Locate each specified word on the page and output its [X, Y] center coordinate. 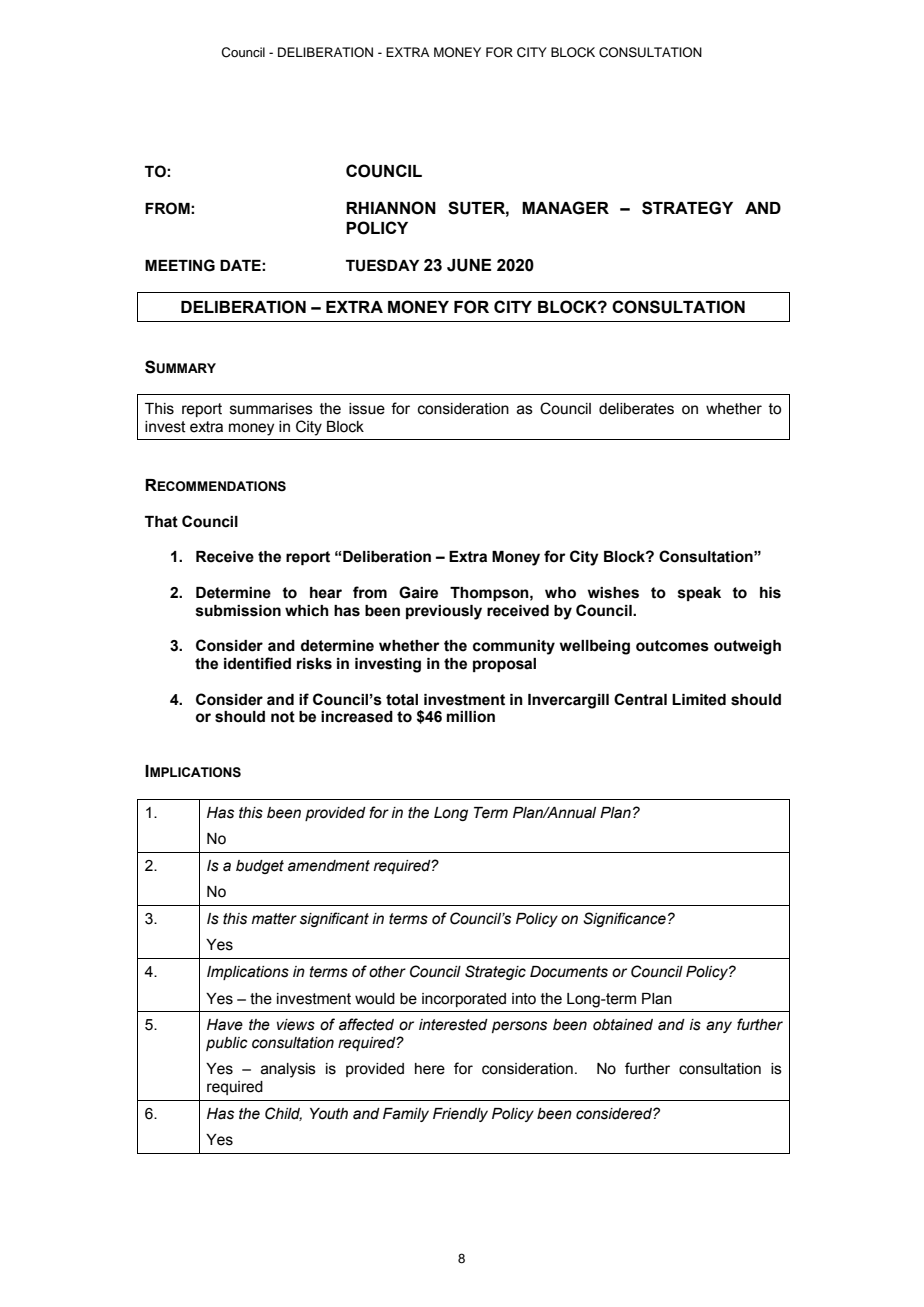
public [227, 1044]
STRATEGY [687, 208]
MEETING [180, 265]
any [719, 1027]
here [430, 1069]
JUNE [469, 265]
